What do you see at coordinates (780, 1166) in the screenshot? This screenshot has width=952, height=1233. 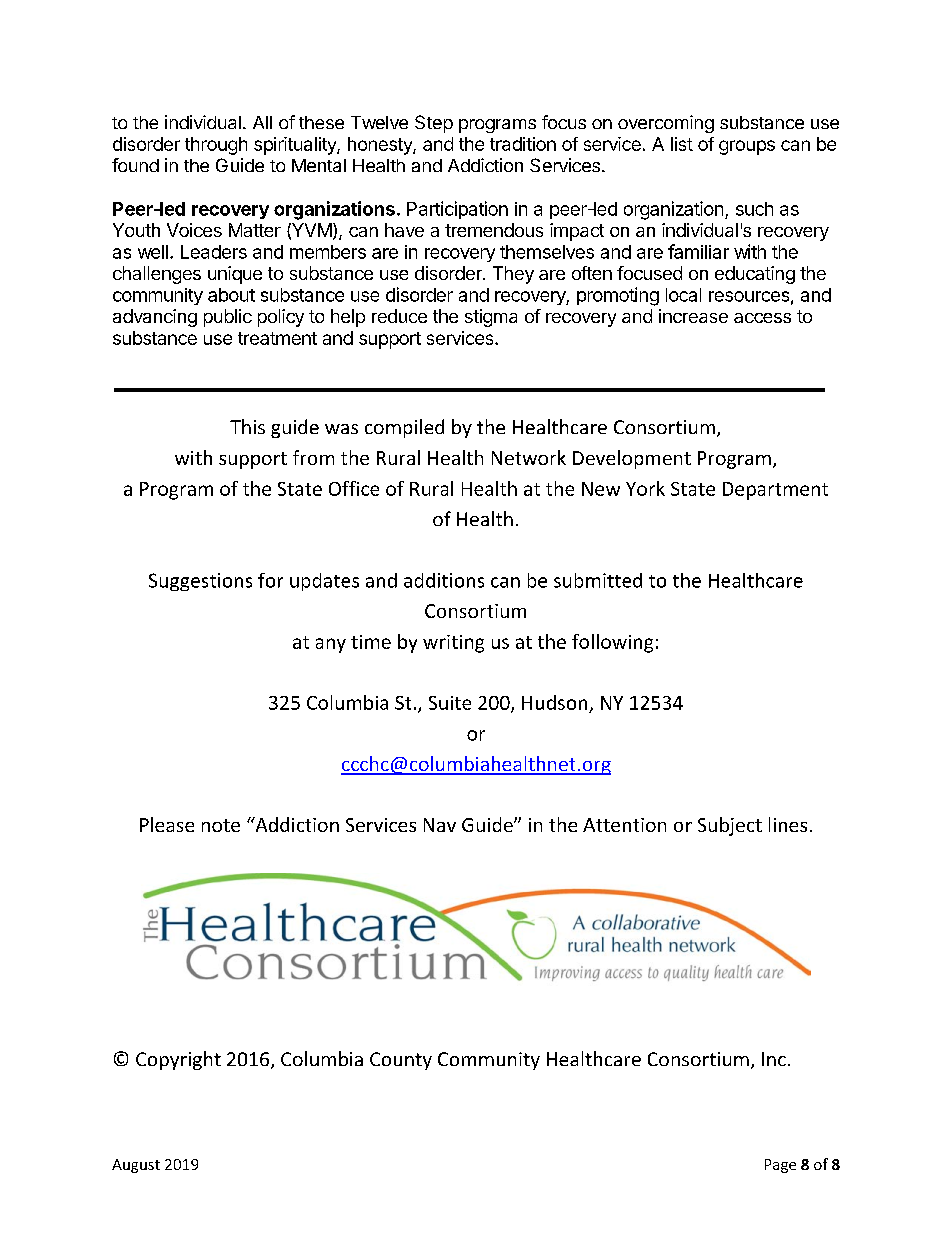 I see `Page` at bounding box center [780, 1166].
